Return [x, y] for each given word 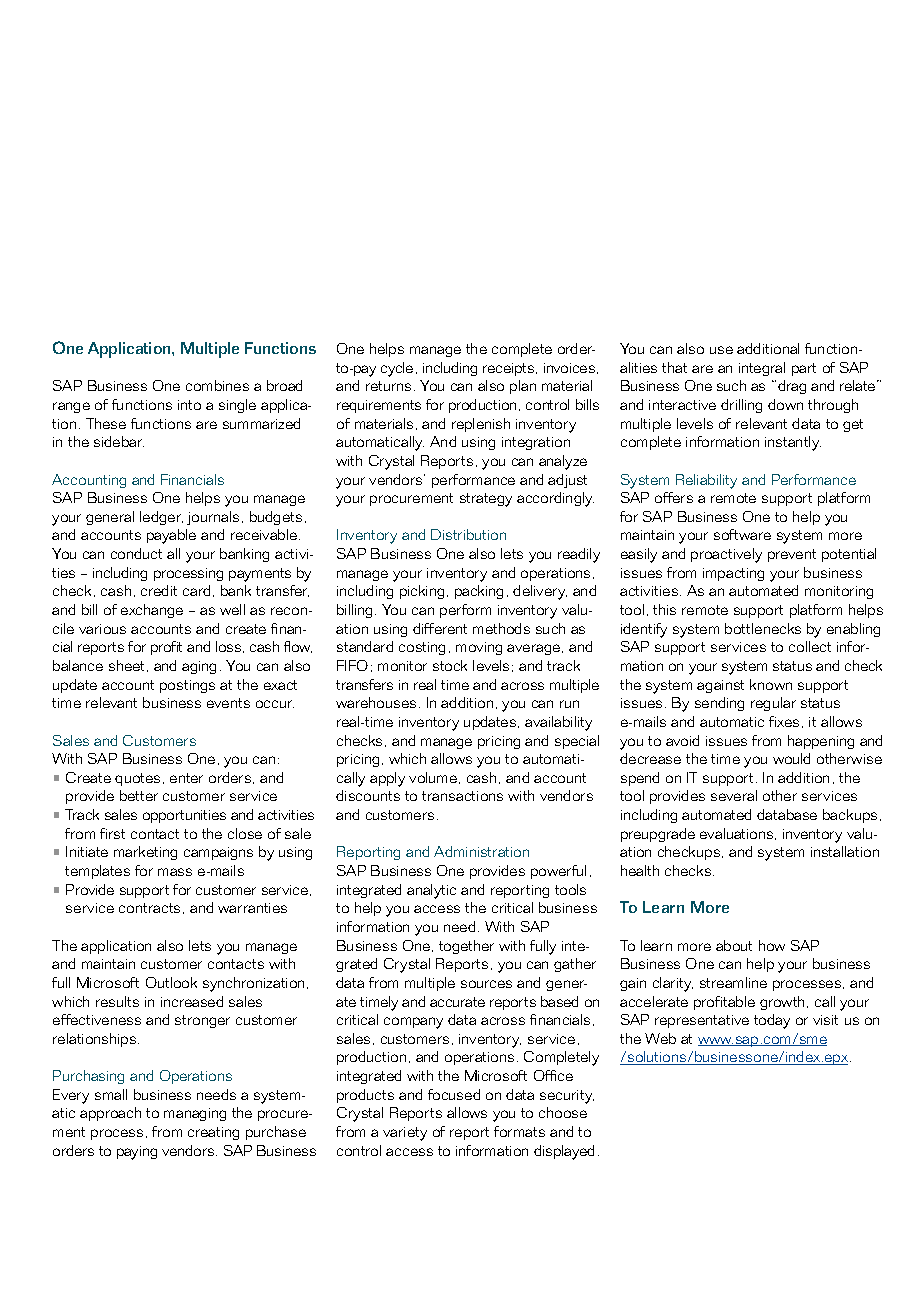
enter [186, 778]
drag [792, 387]
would [791, 758]
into [189, 405]
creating [213, 1133]
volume [433, 777]
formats [519, 1131]
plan [523, 387]
